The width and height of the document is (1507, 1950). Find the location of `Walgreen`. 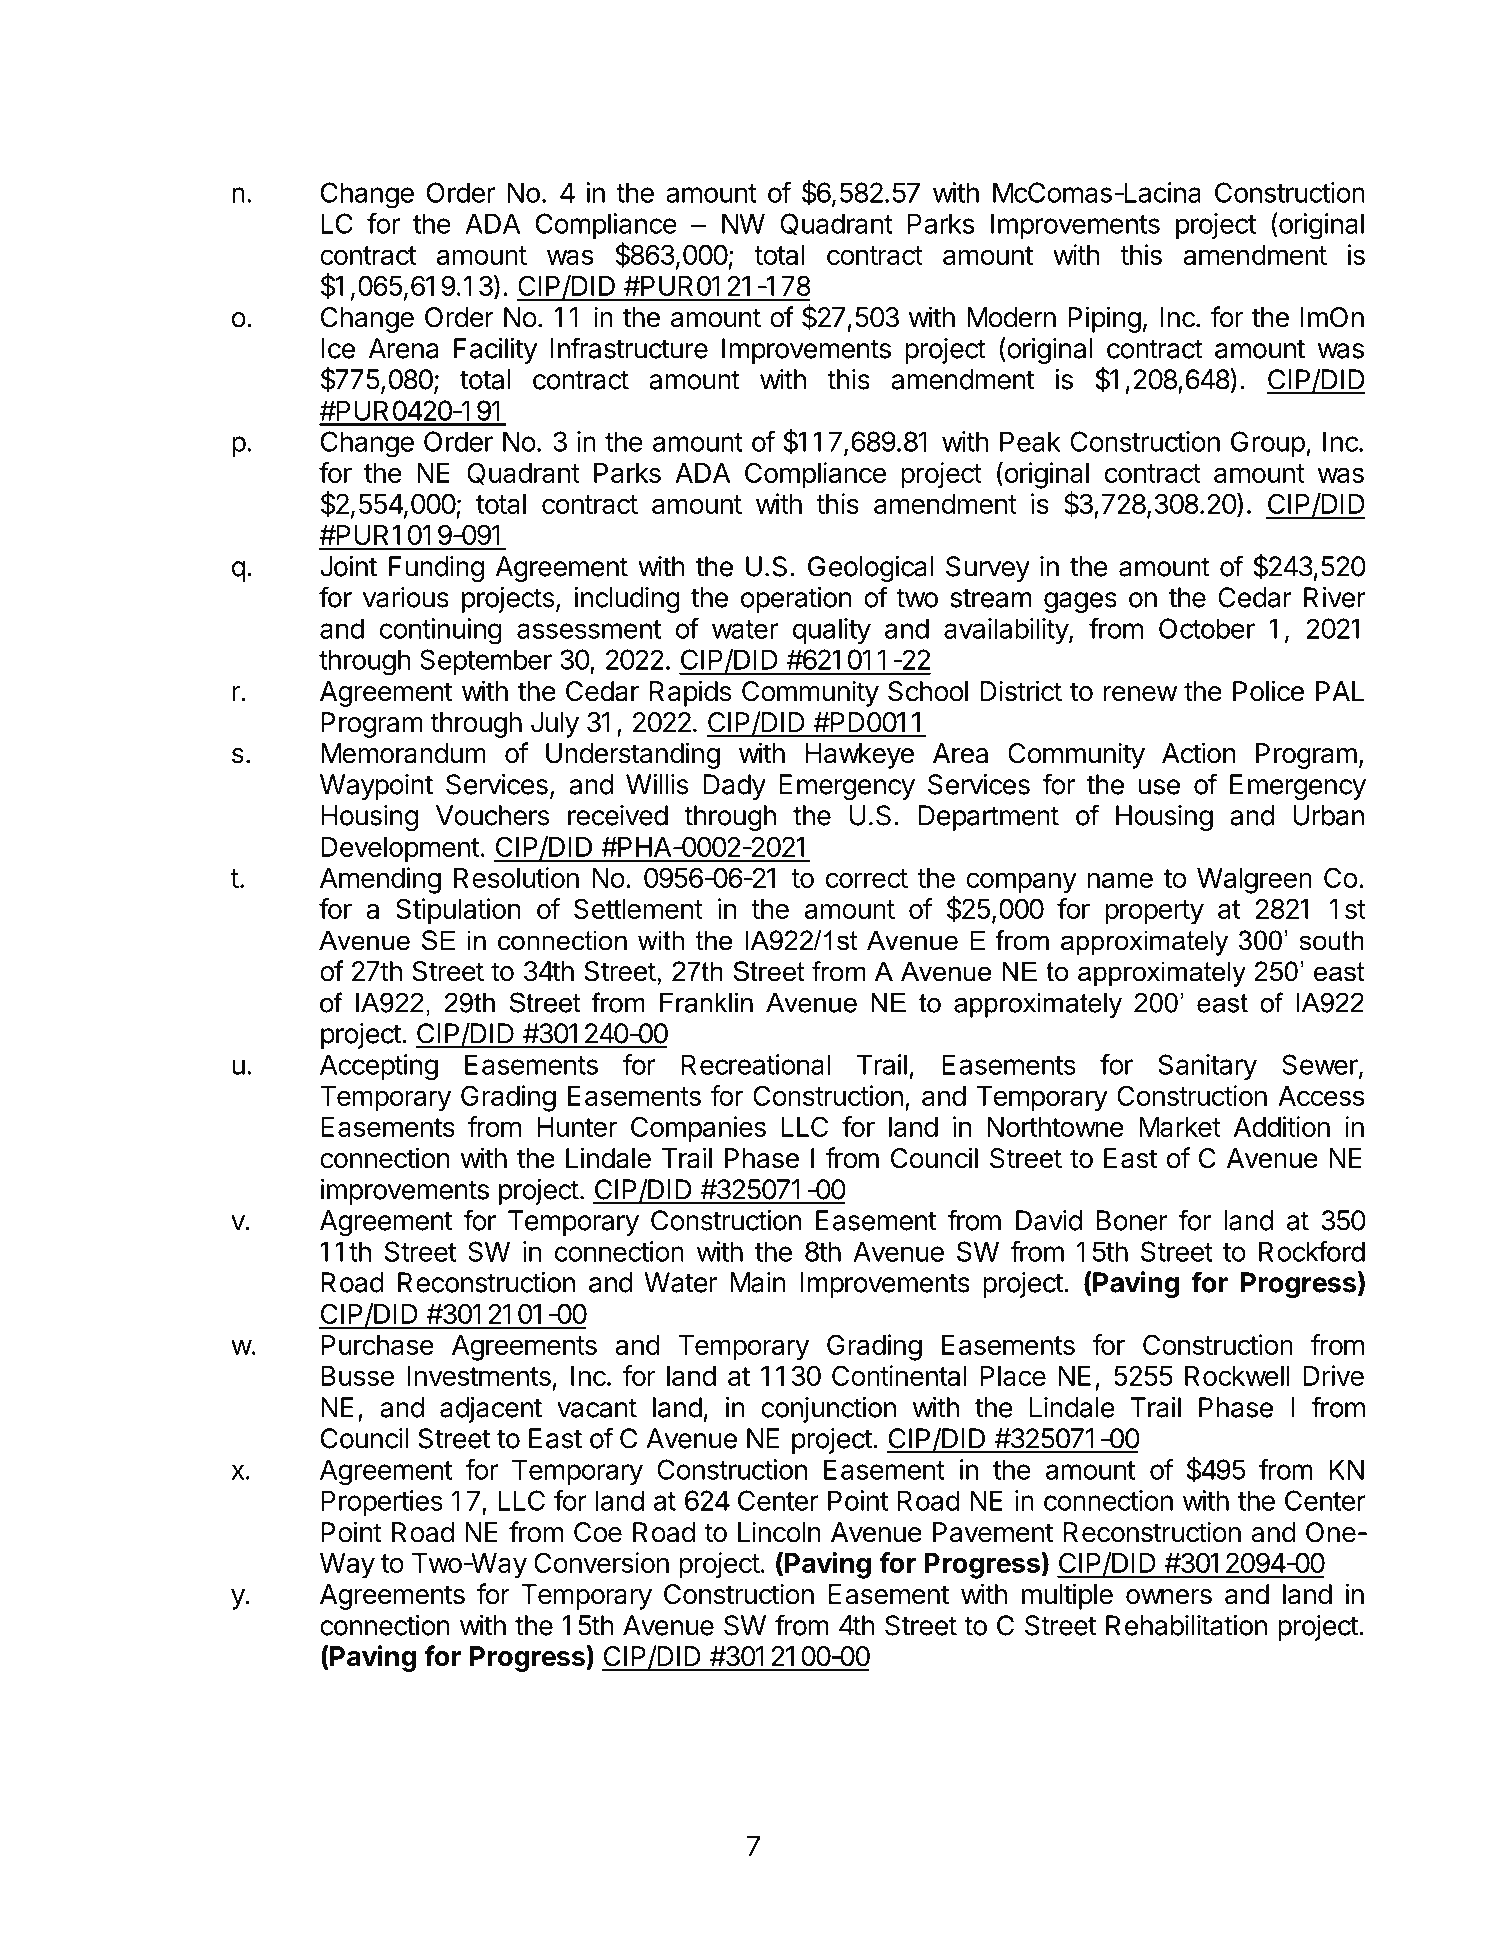

Walgreen is located at coordinates (1254, 881).
